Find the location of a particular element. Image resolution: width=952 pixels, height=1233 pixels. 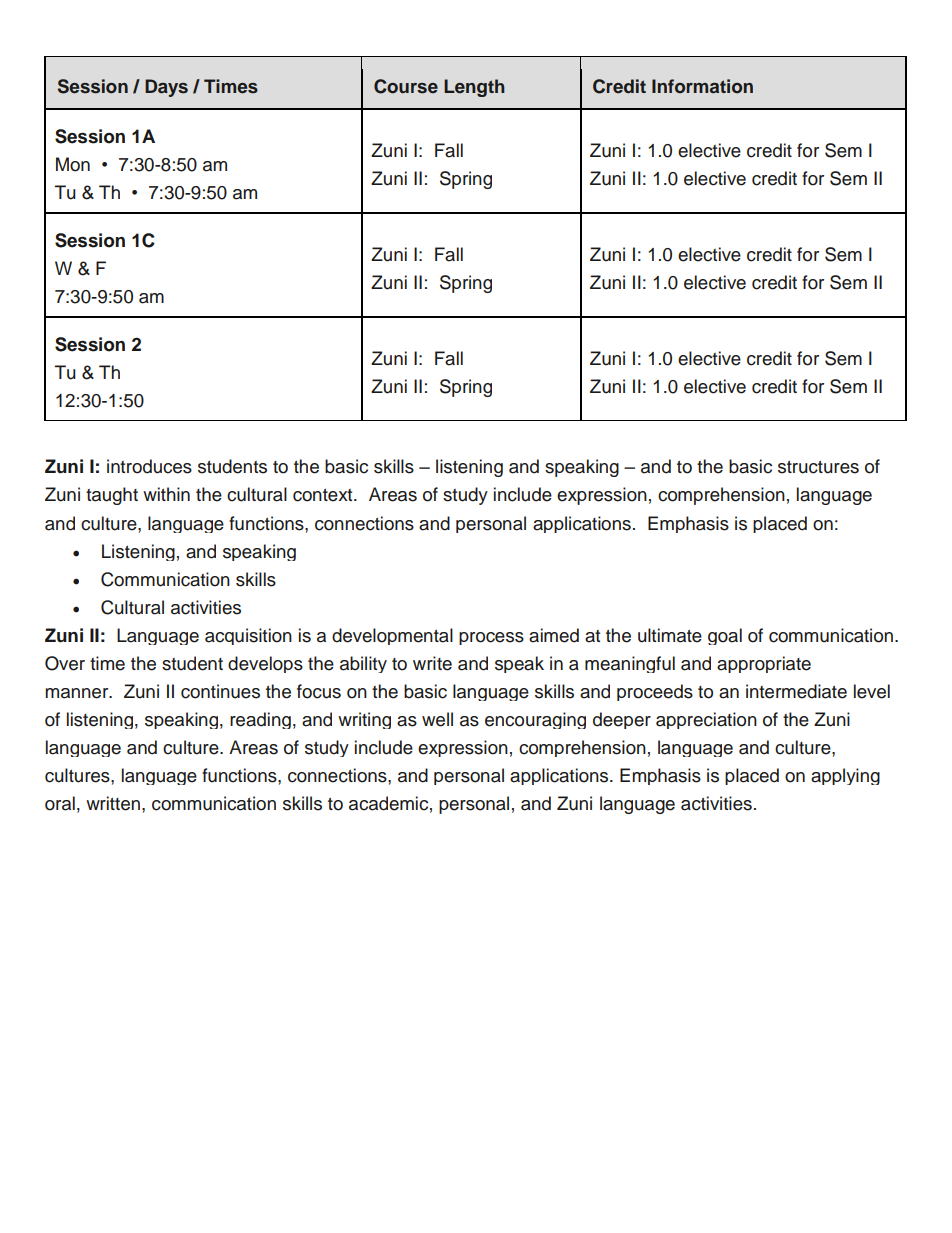

process is located at coordinates (491, 638).
